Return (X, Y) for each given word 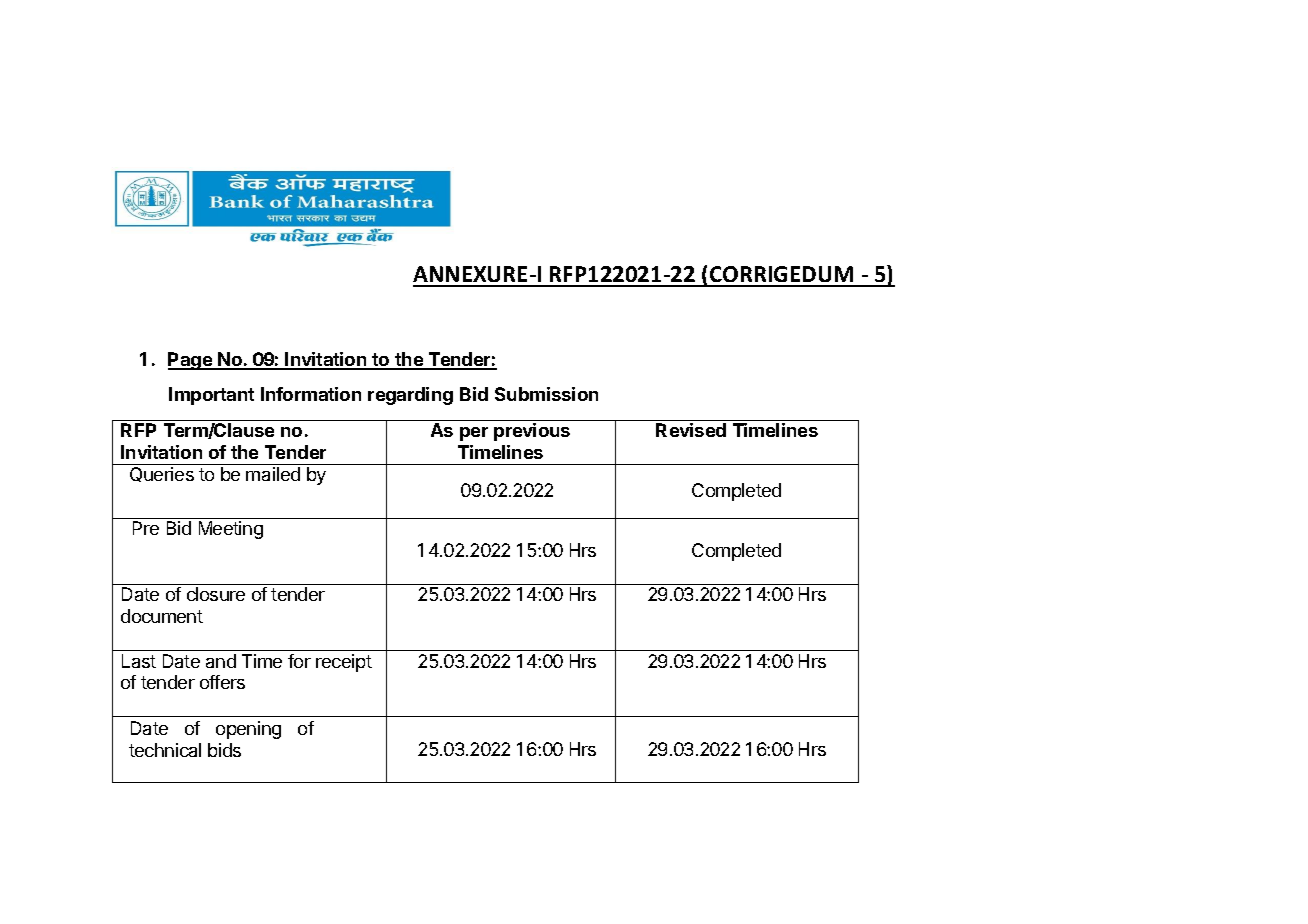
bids (224, 750)
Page (191, 361)
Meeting (231, 530)
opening (248, 730)
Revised (691, 430)
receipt (344, 663)
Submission (546, 394)
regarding (410, 396)
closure (216, 594)
